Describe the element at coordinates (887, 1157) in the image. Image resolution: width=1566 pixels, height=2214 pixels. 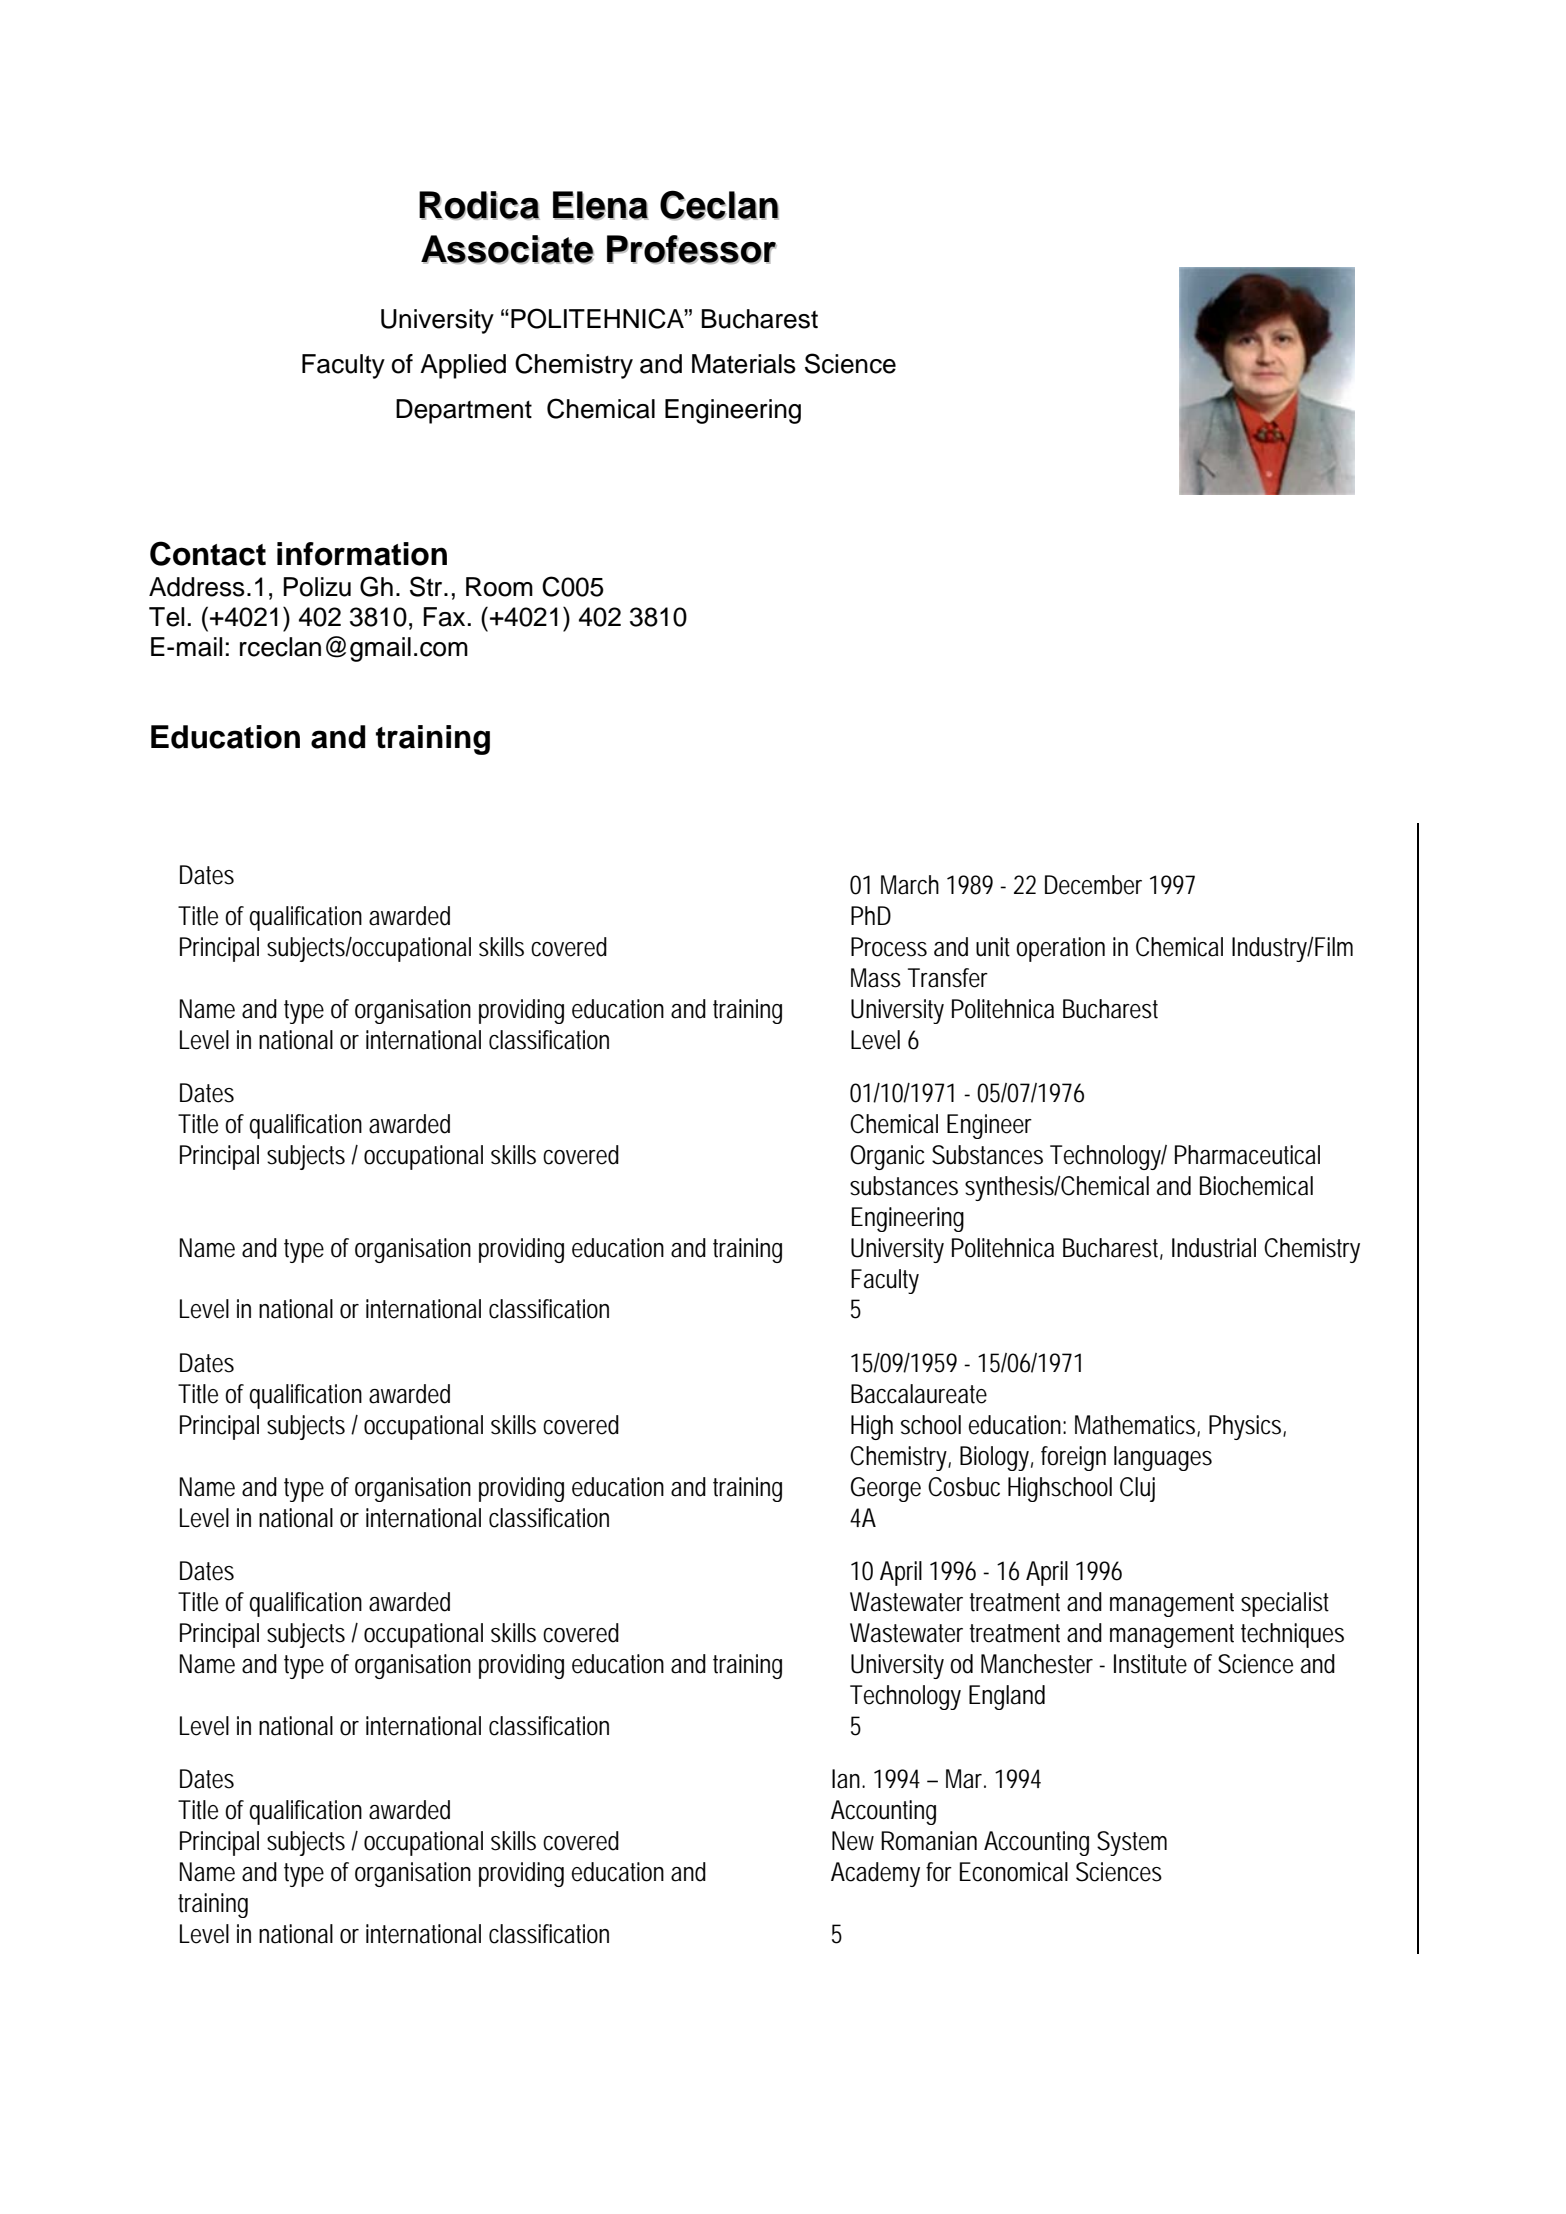
I see `Organic` at that location.
